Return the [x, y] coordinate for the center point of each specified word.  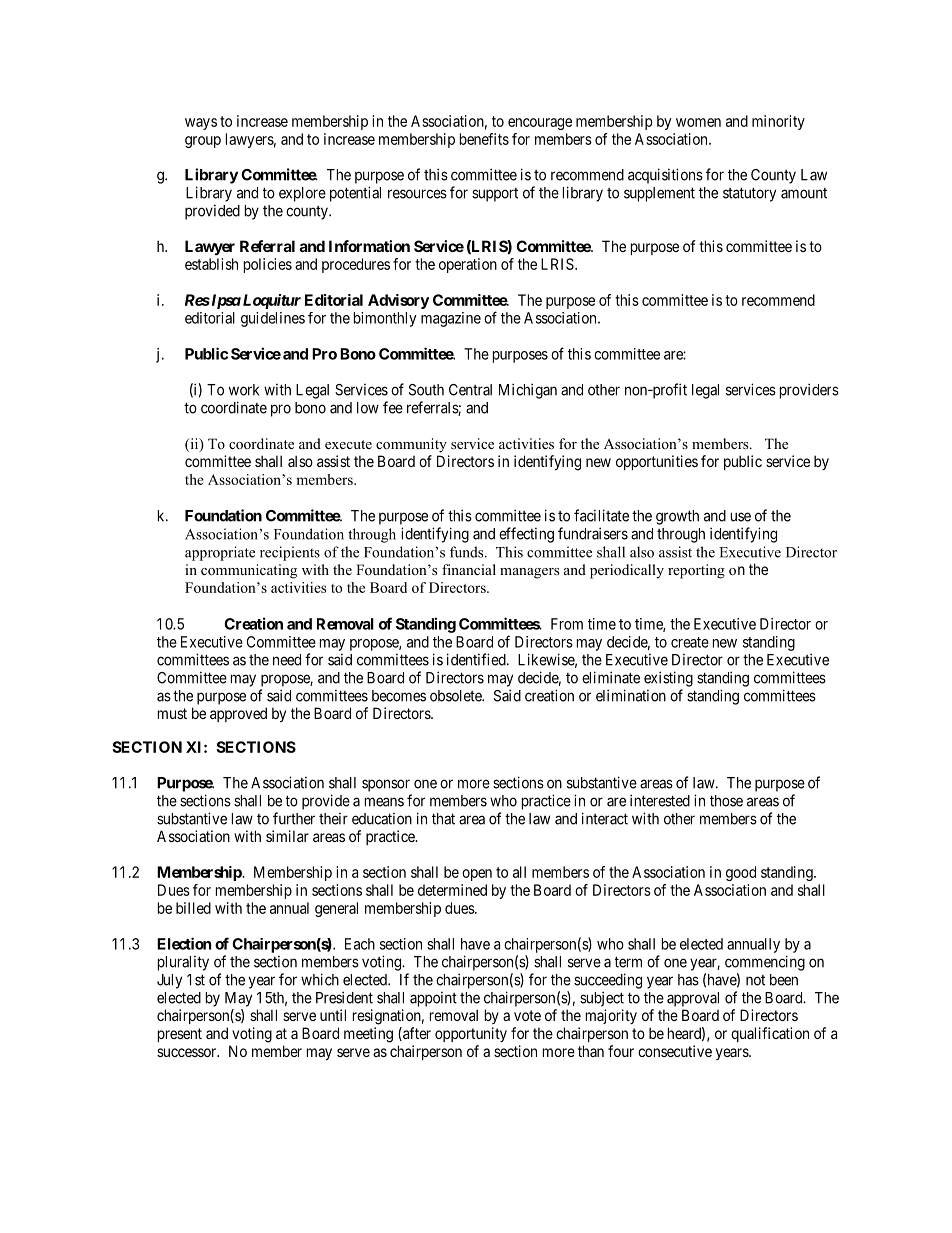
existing [668, 679]
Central [470, 390]
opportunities [657, 462]
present [180, 1035]
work [244, 390]
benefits [484, 139]
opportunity [471, 1034]
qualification [770, 1034]
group [203, 142]
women [698, 122]
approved [238, 714]
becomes [399, 696]
